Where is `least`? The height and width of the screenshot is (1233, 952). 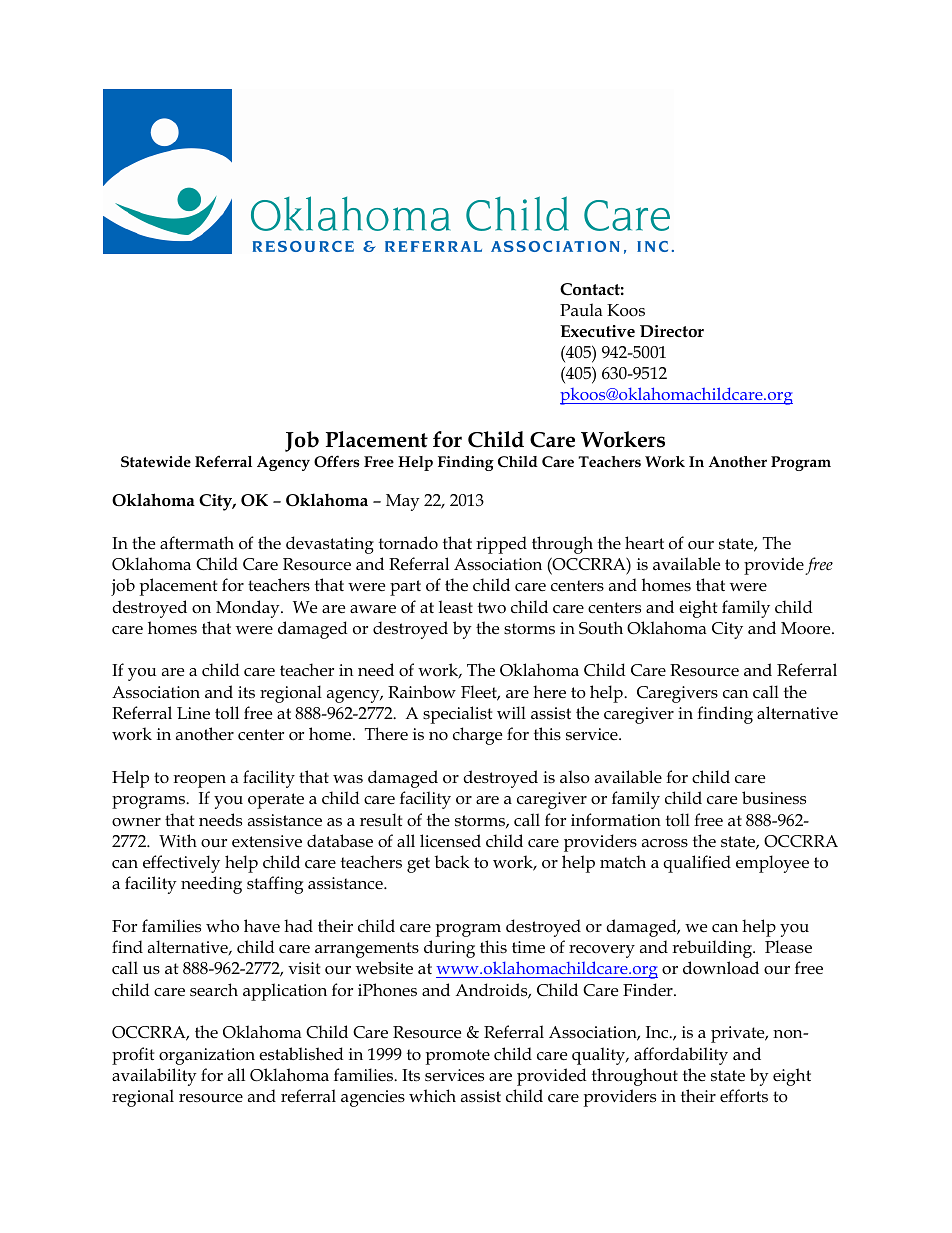
least is located at coordinates (456, 607).
